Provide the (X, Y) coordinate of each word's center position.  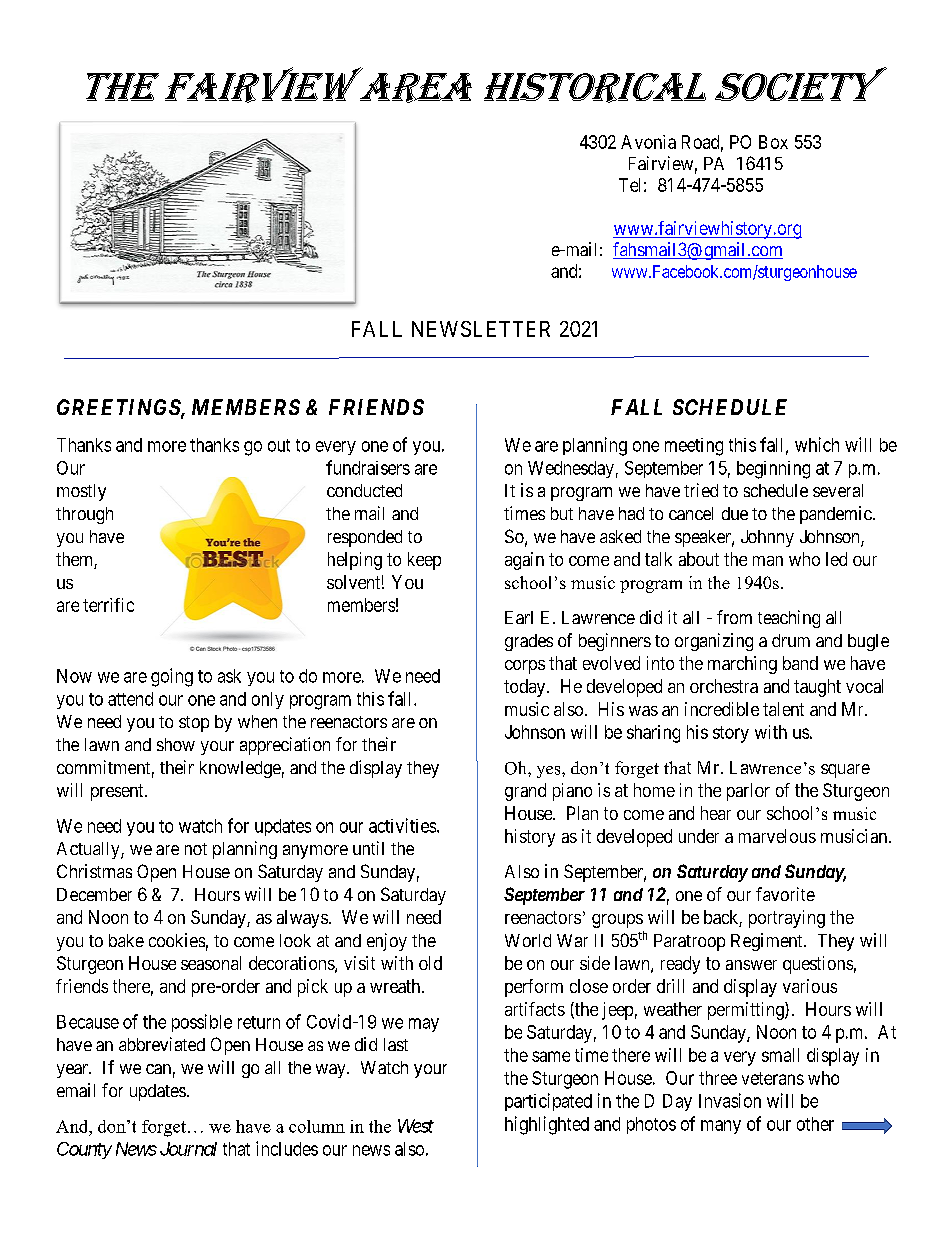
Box (773, 142)
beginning (773, 470)
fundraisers (368, 467)
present (118, 792)
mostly (81, 492)
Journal (188, 1149)
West (416, 1126)
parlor (748, 792)
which (817, 444)
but (562, 513)
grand (525, 792)
